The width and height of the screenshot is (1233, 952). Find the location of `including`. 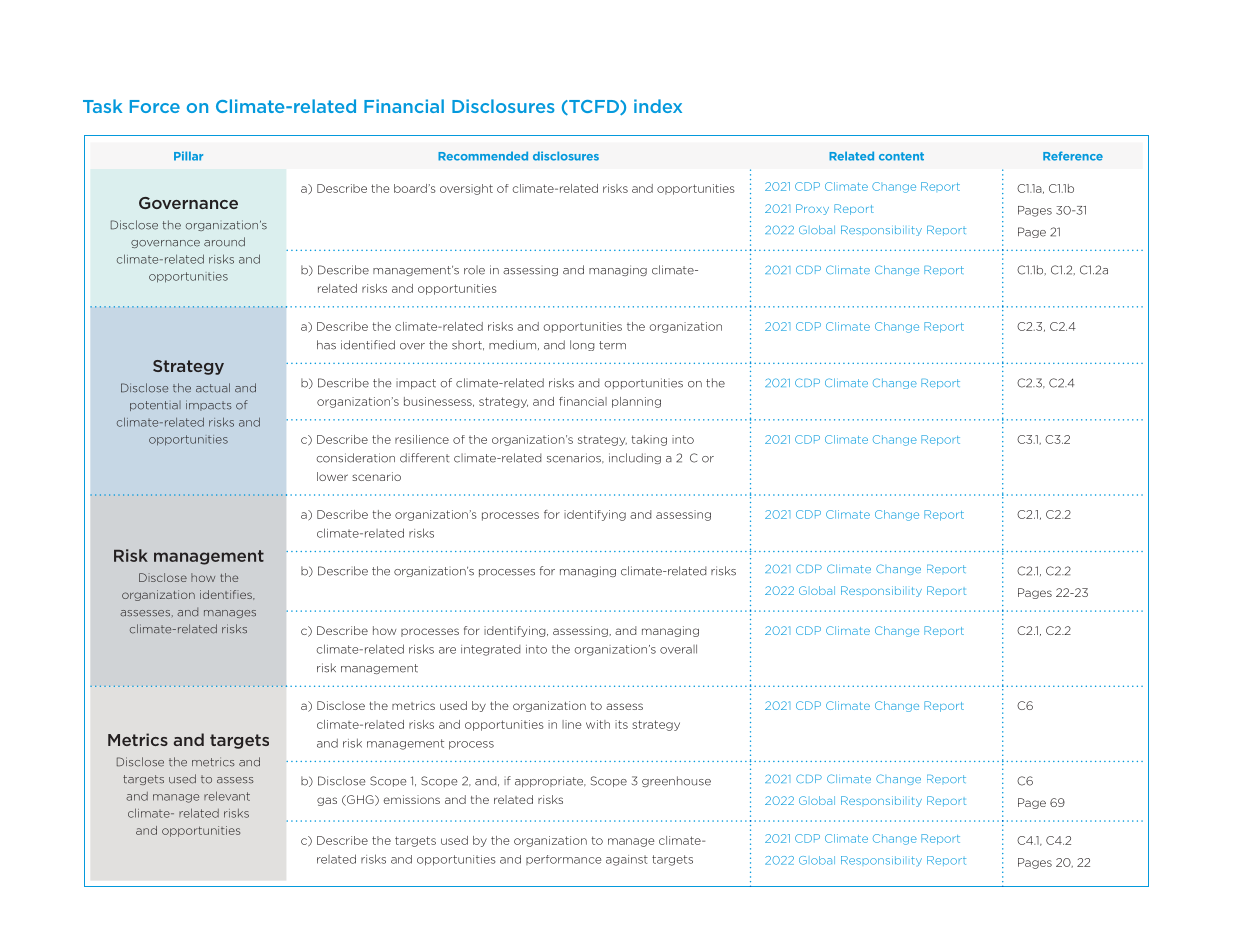

including is located at coordinates (635, 458).
